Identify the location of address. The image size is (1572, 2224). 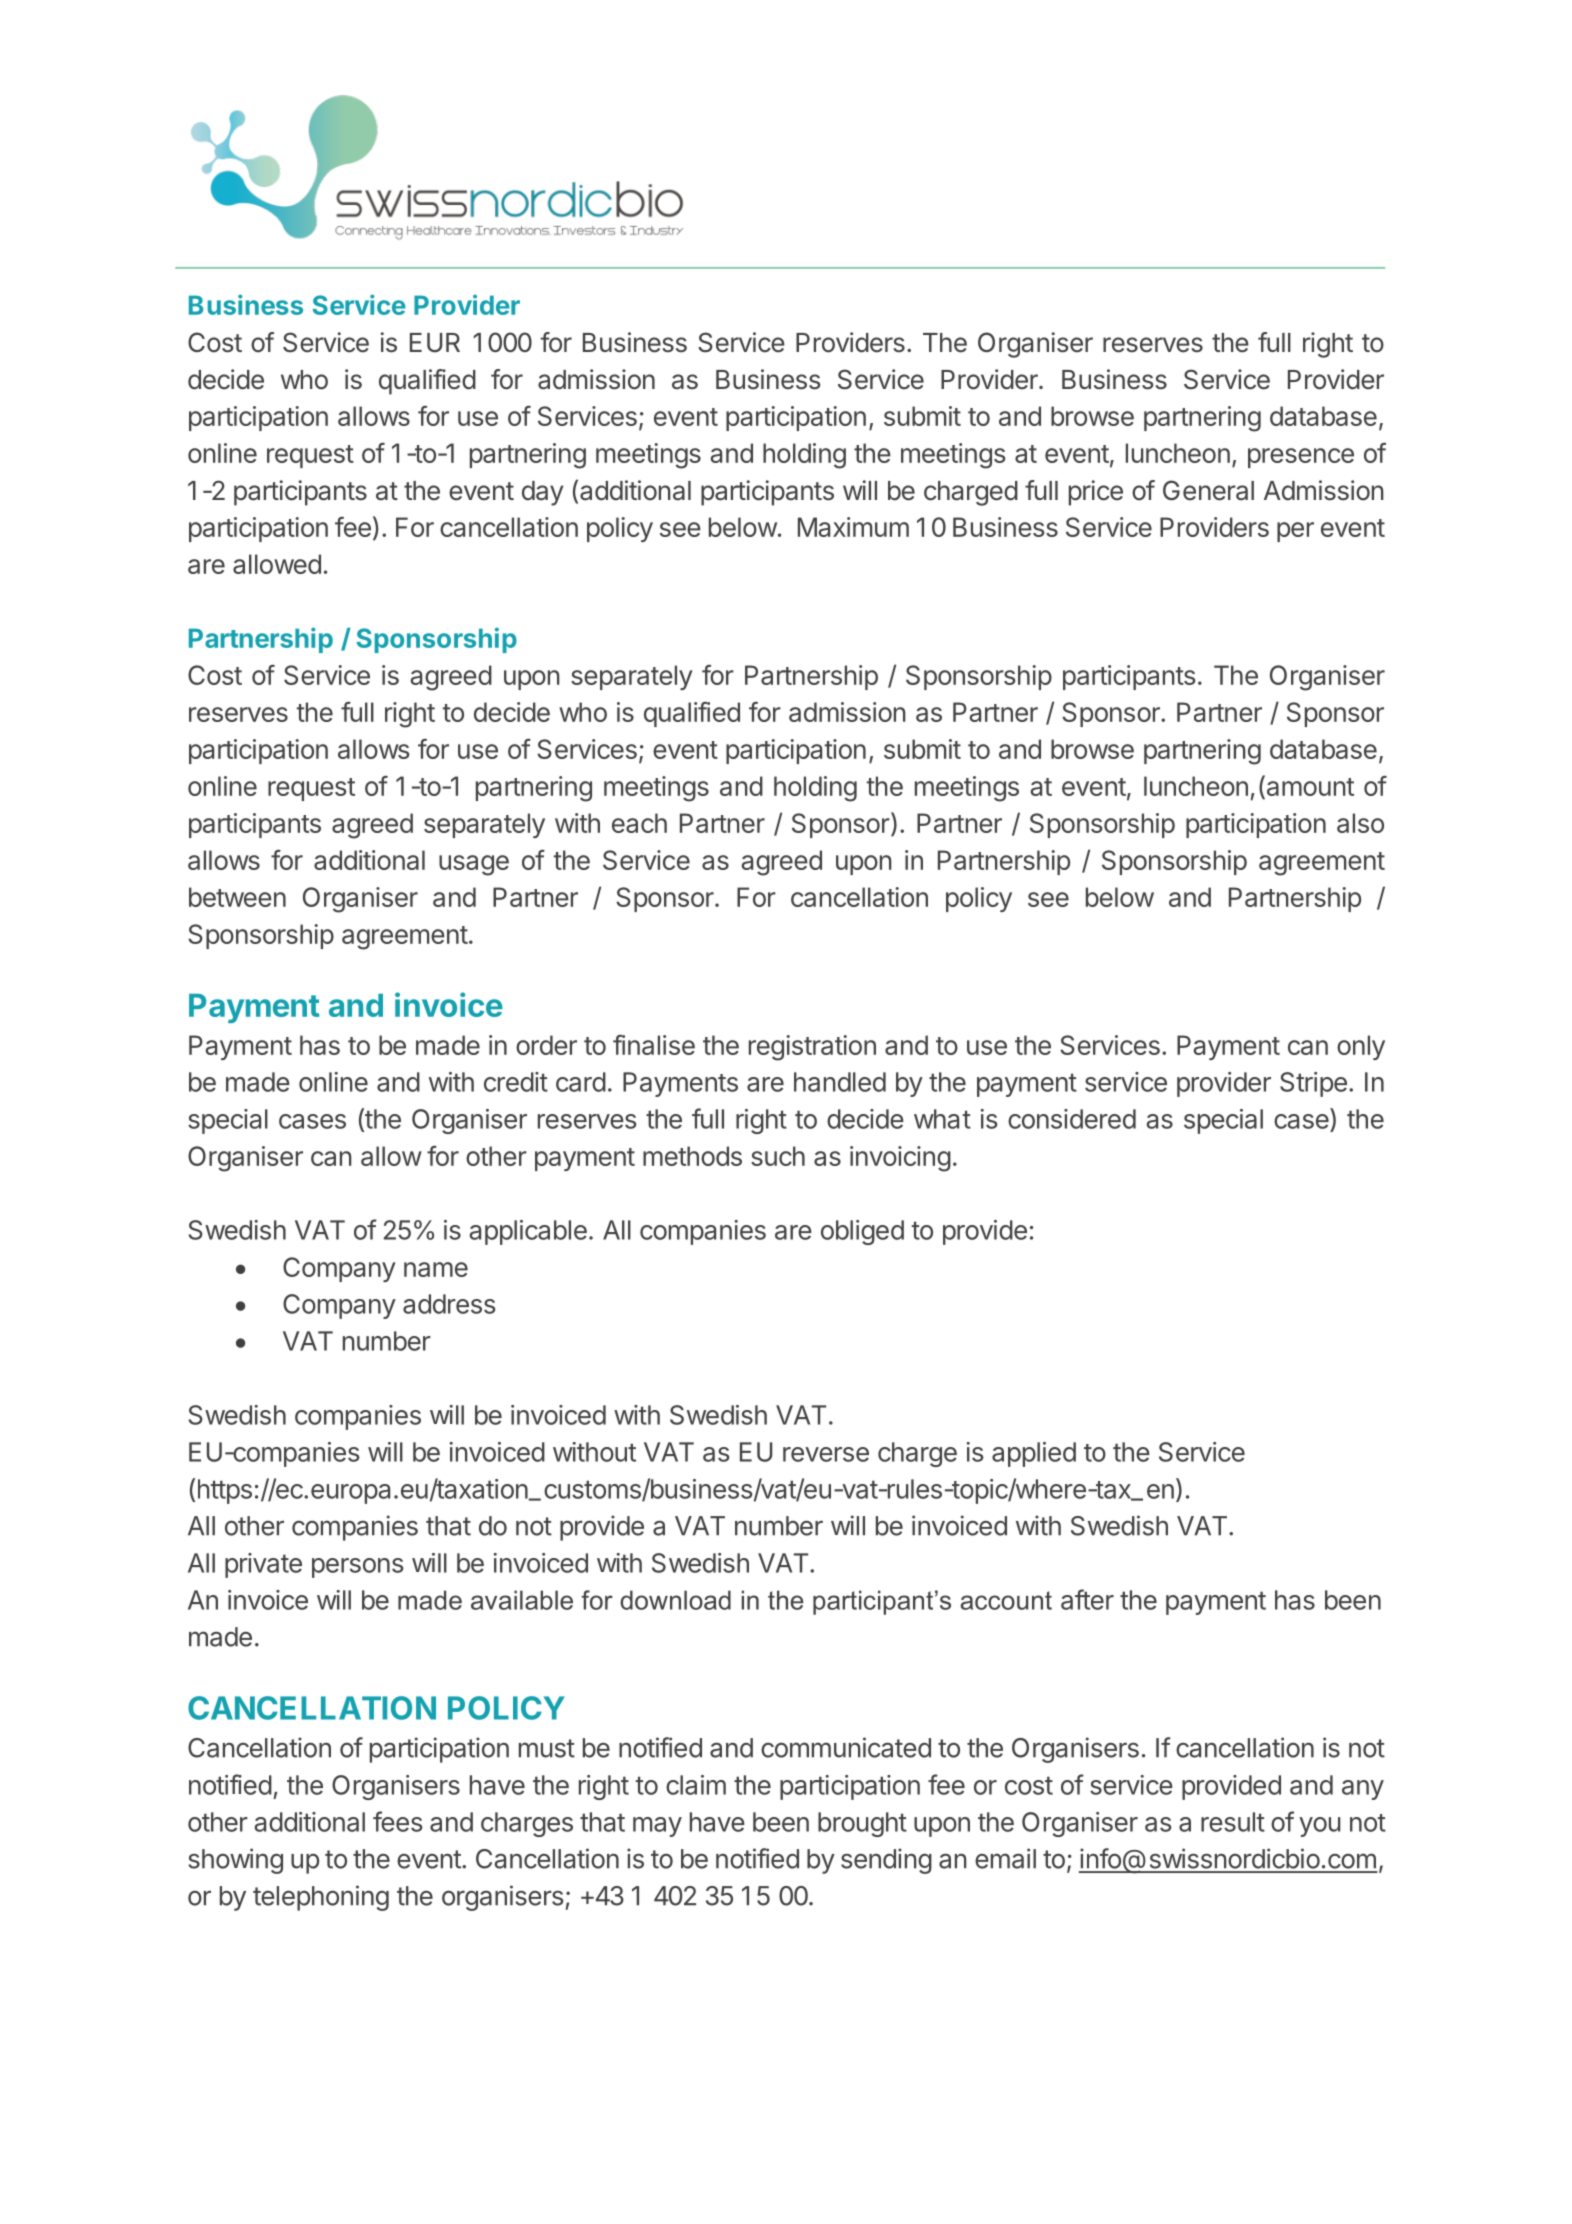
(449, 1304).
